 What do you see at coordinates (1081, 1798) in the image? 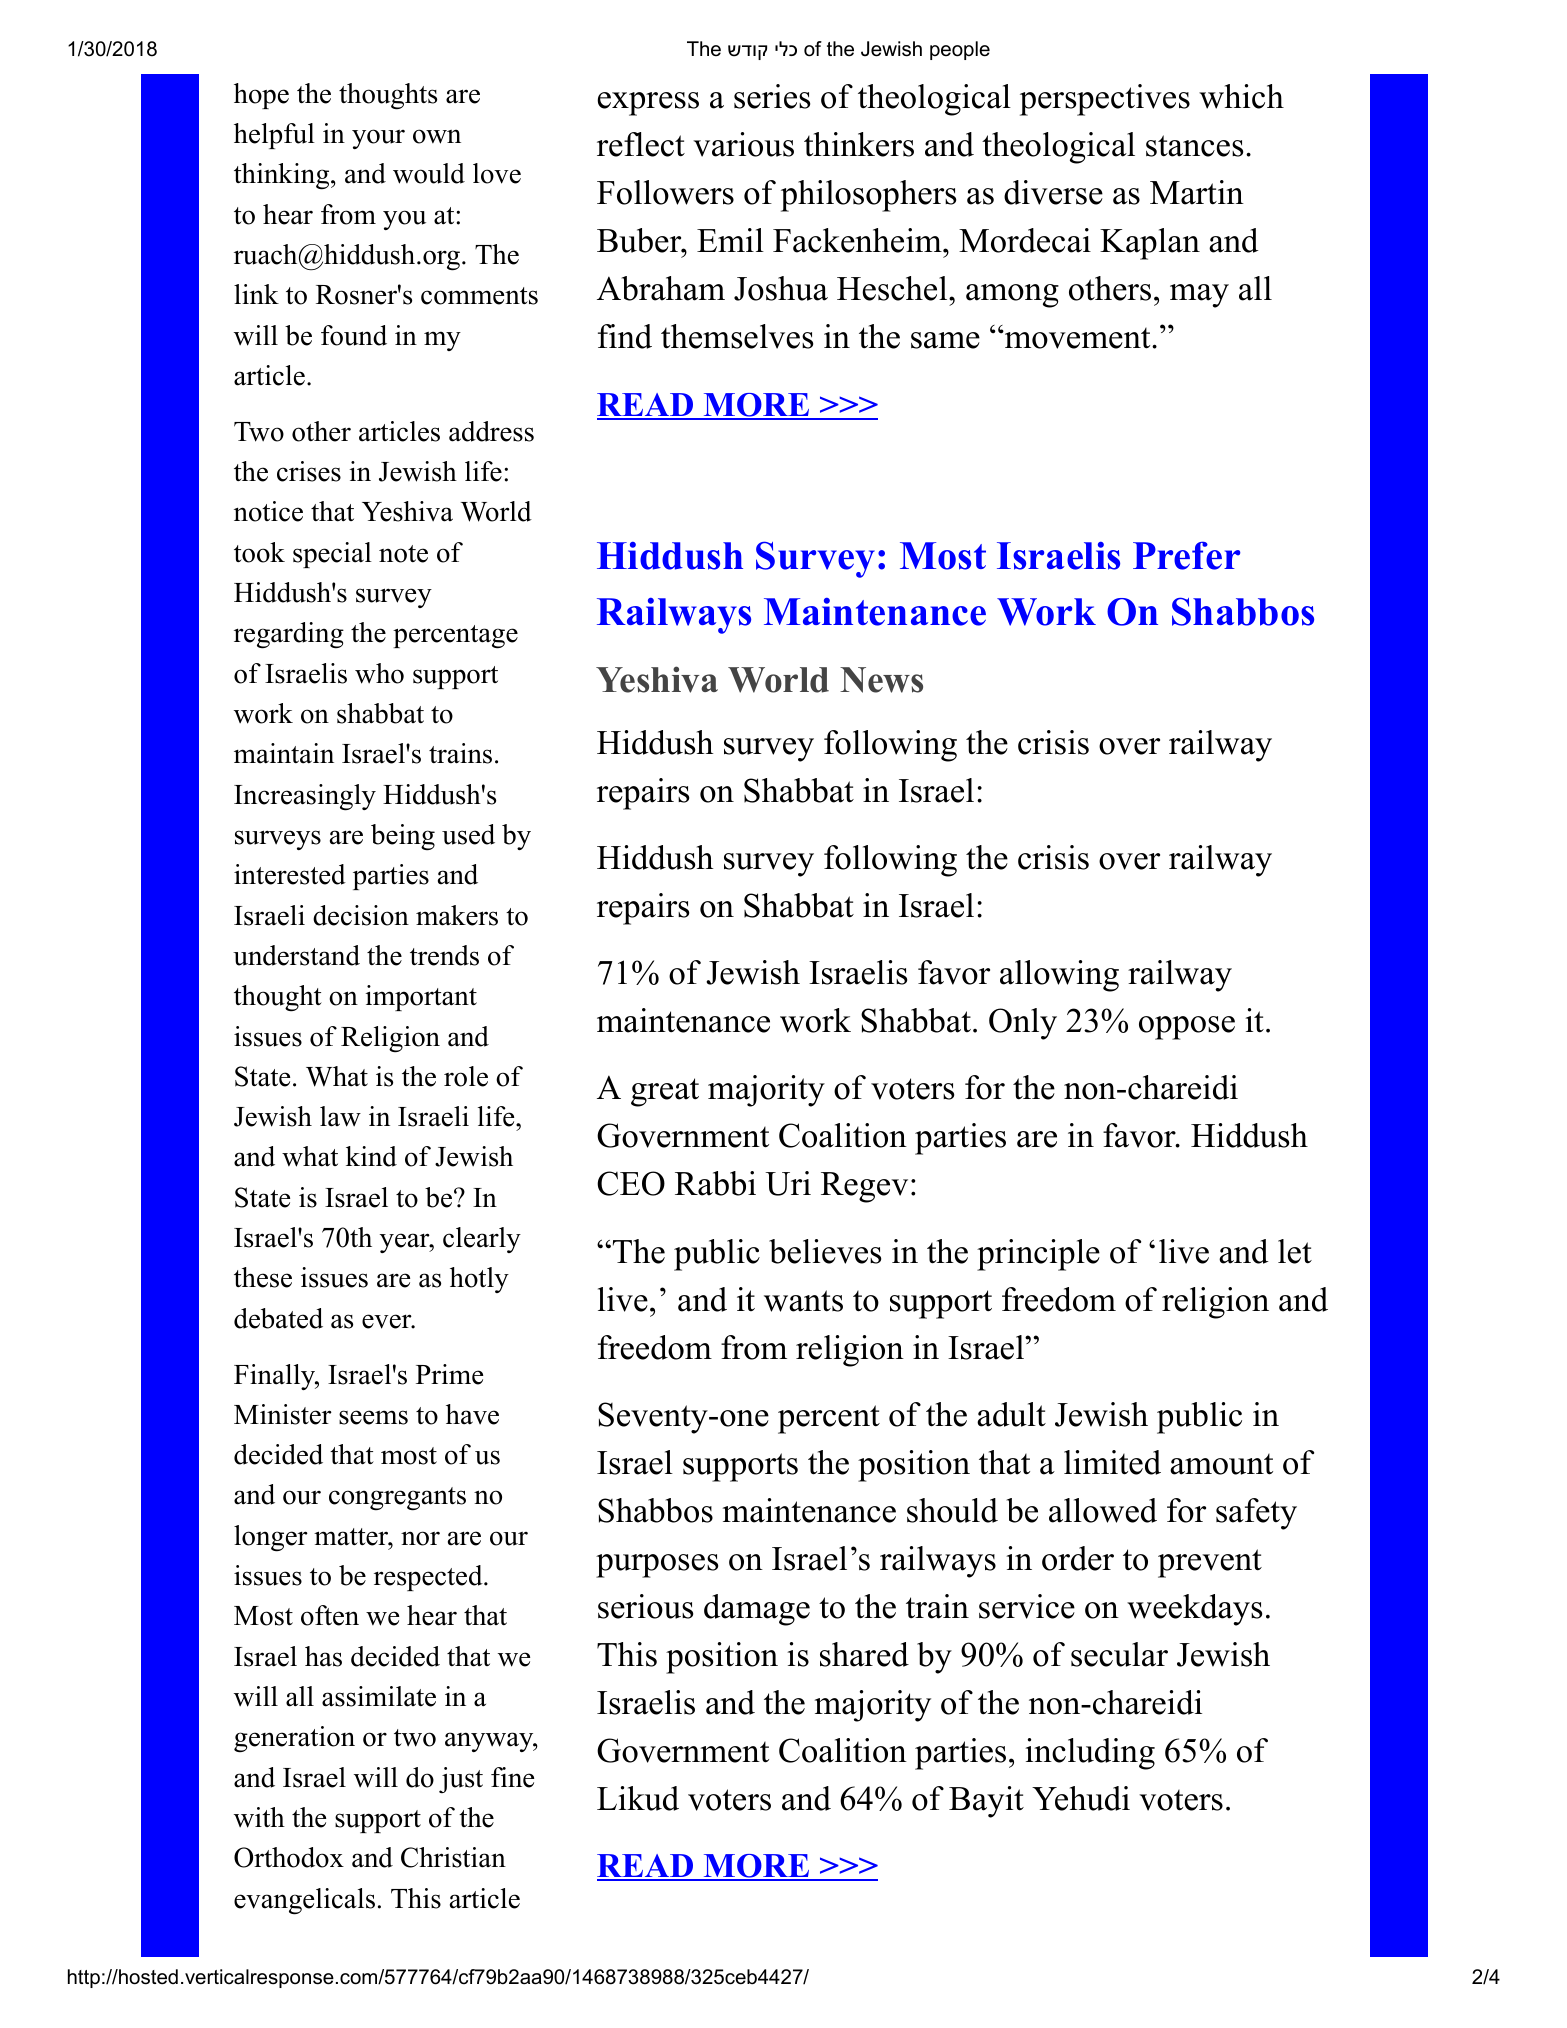
I see `Yehudi` at bounding box center [1081, 1798].
